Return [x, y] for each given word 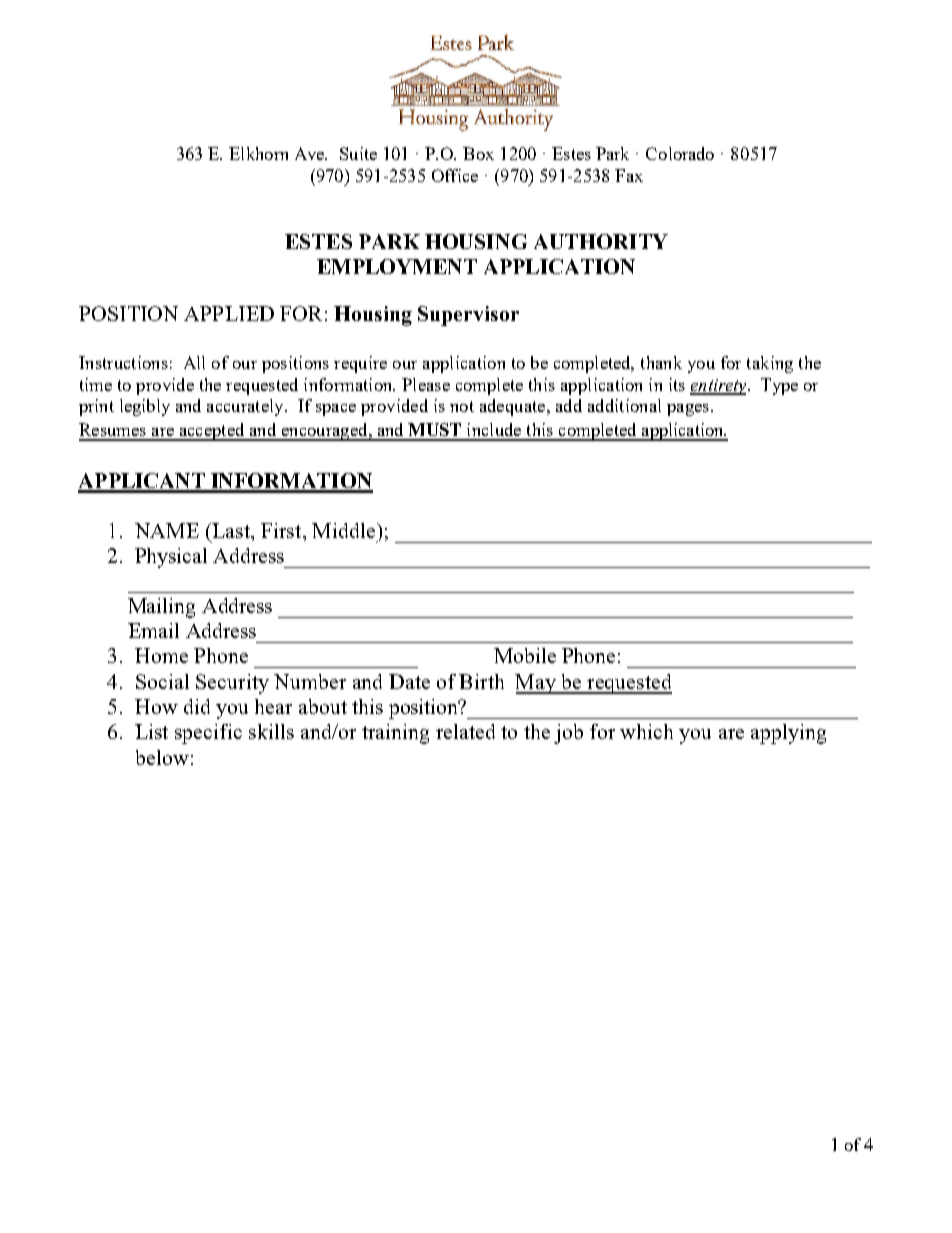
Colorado [680, 153]
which [646, 731]
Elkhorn [258, 153]
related [465, 731]
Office [455, 175]
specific [208, 734]
